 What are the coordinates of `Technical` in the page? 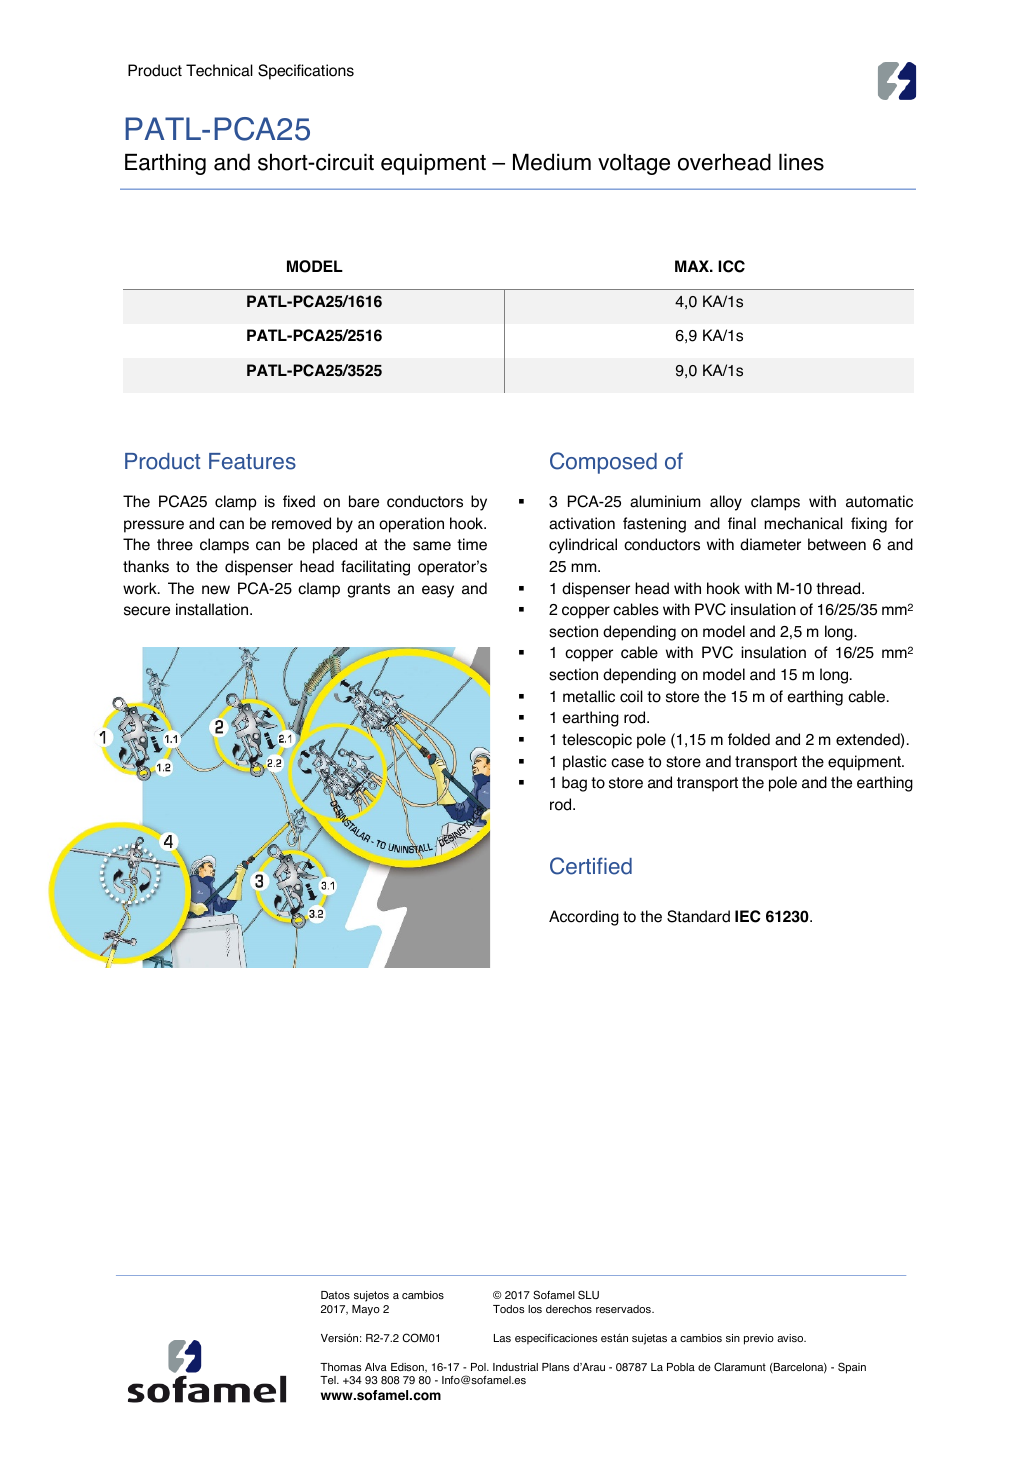 It's located at (219, 70).
